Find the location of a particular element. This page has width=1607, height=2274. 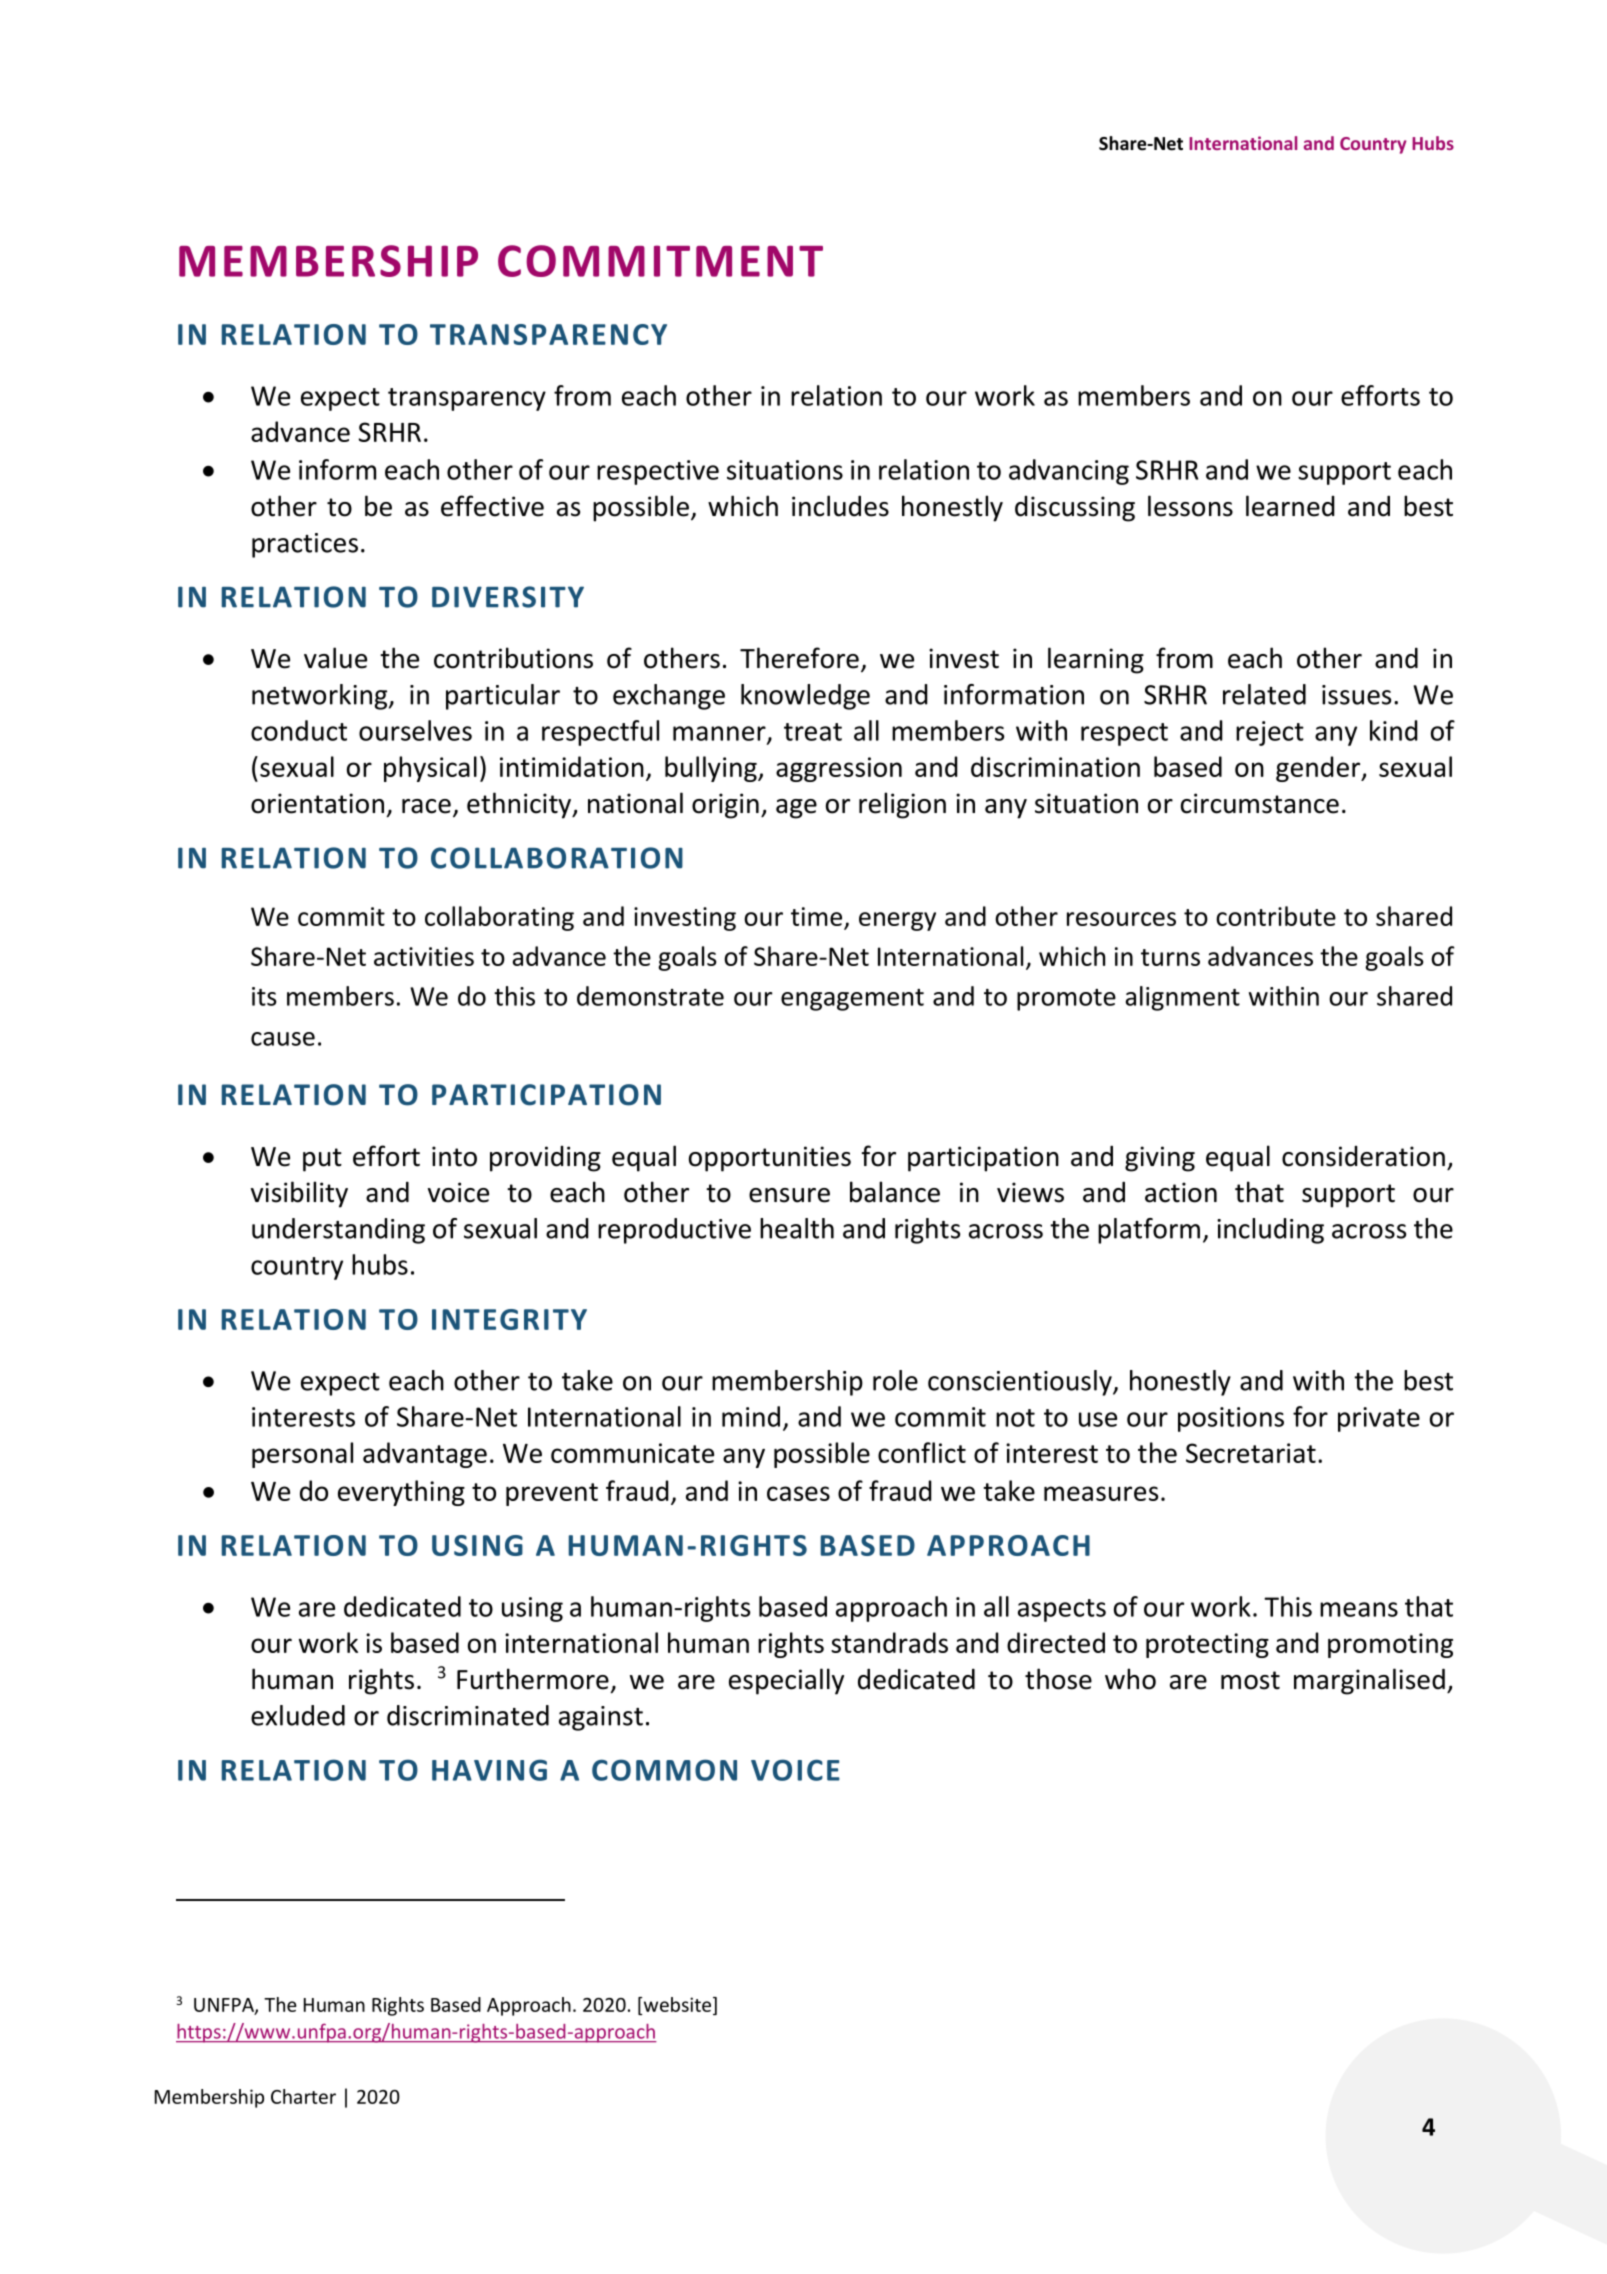

most is located at coordinates (1250, 1680).
